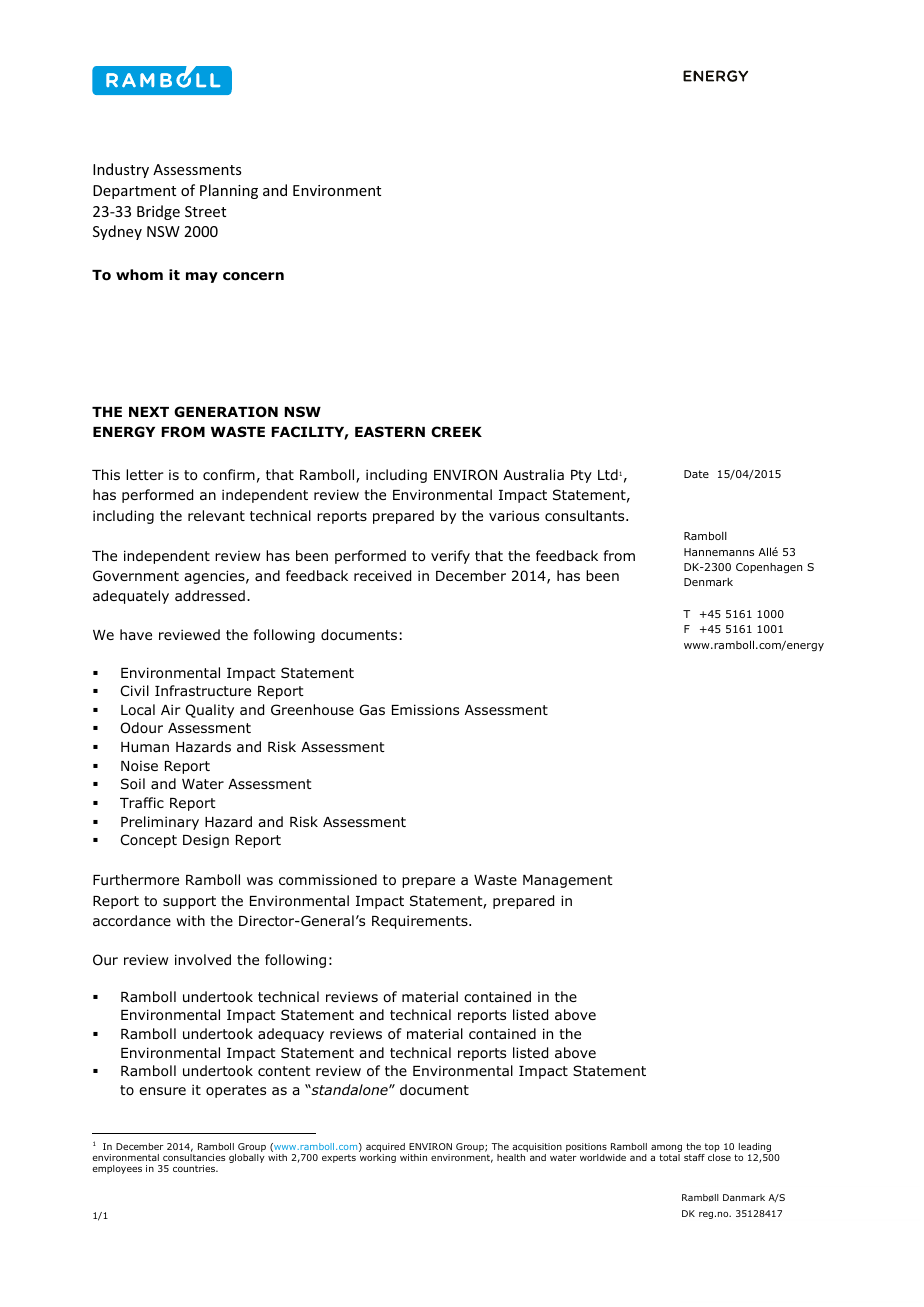 The height and width of the image is (1307, 924). What do you see at coordinates (229, 191) in the image?
I see `Planning` at bounding box center [229, 191].
